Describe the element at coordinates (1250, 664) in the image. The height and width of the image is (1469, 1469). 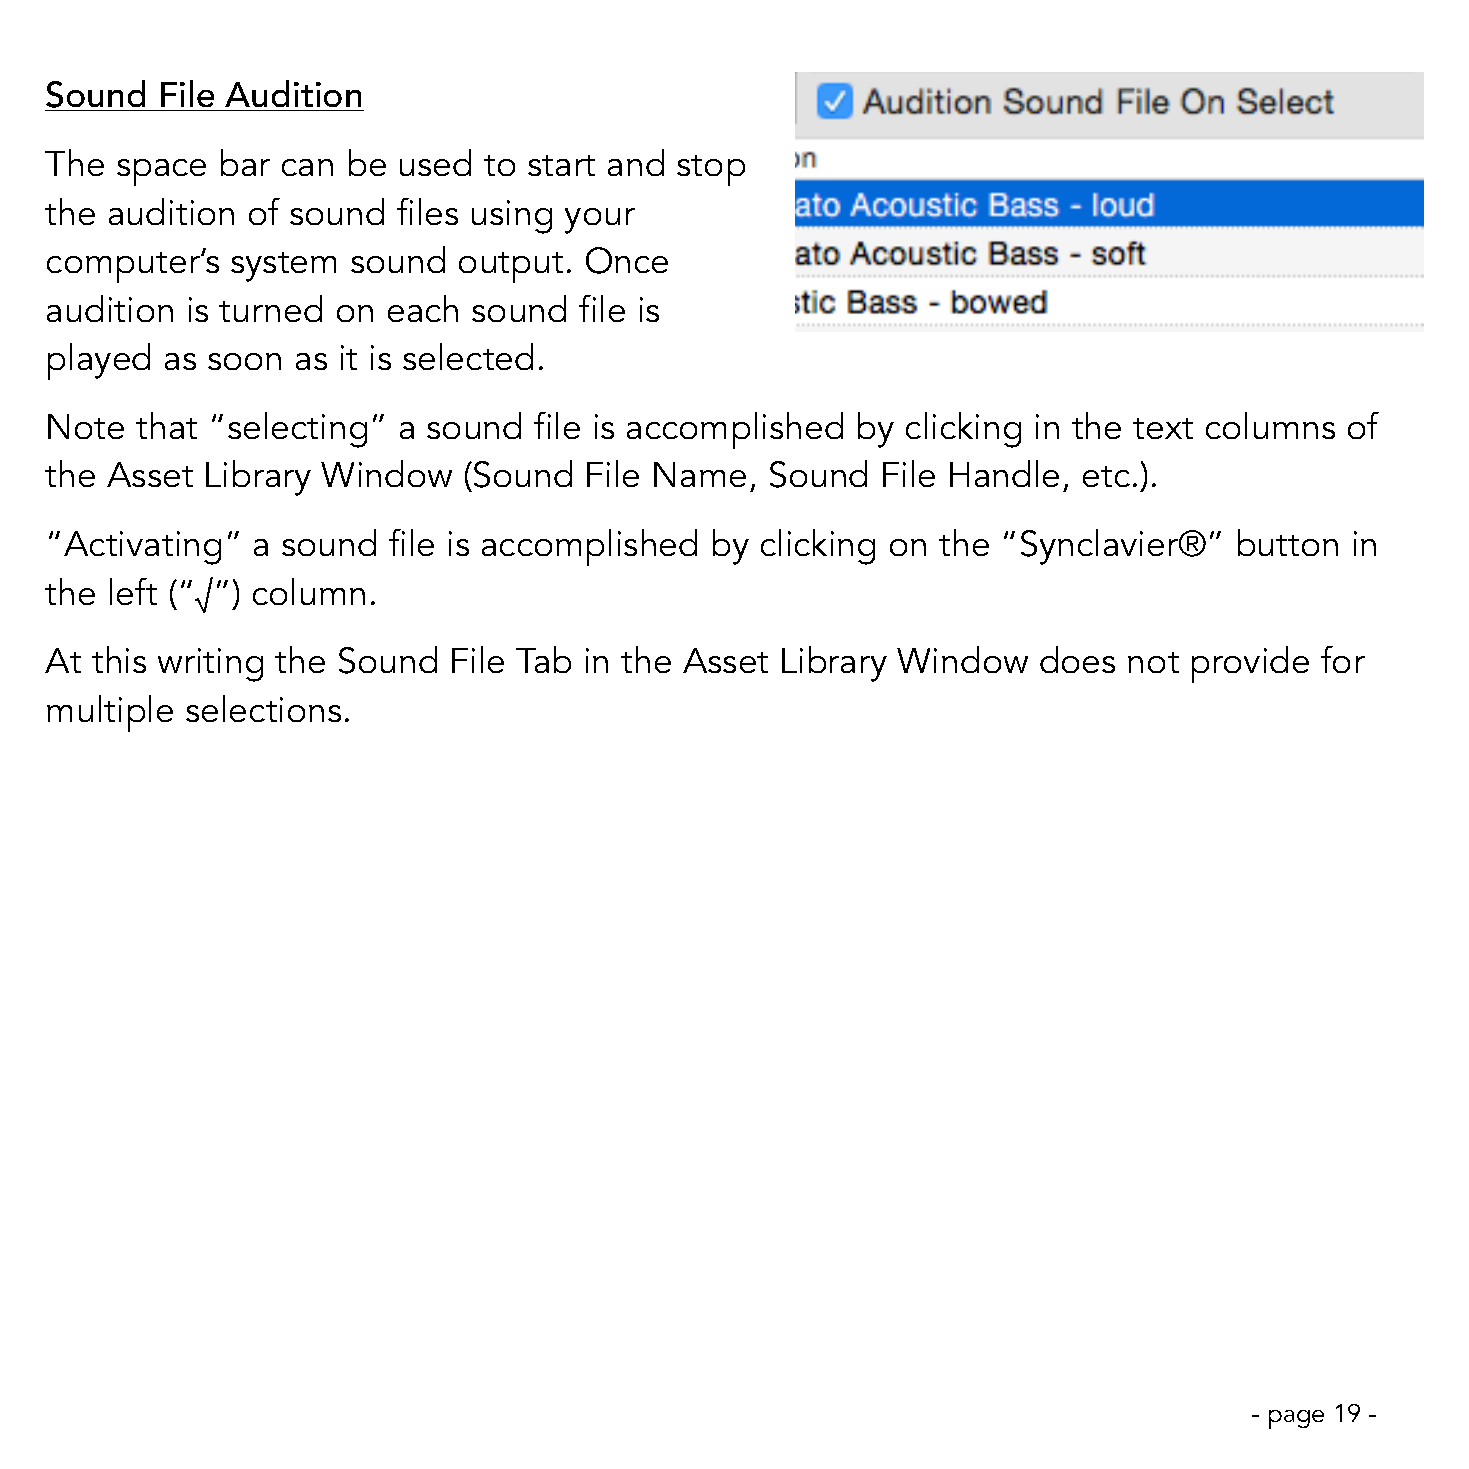
I see `provide` at that location.
